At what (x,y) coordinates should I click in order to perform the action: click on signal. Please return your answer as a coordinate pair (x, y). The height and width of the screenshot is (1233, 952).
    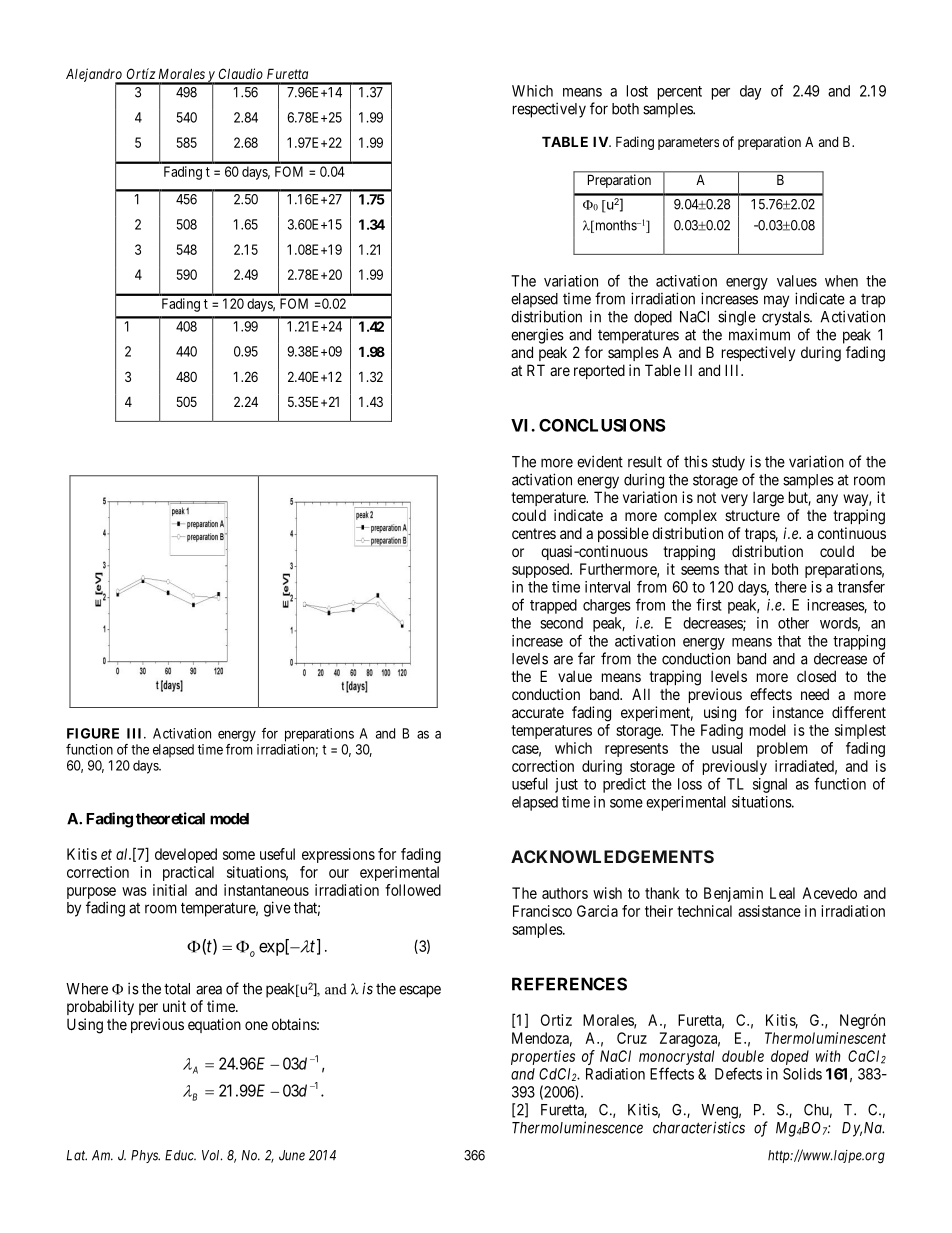
    Looking at the image, I should click on (770, 785).
